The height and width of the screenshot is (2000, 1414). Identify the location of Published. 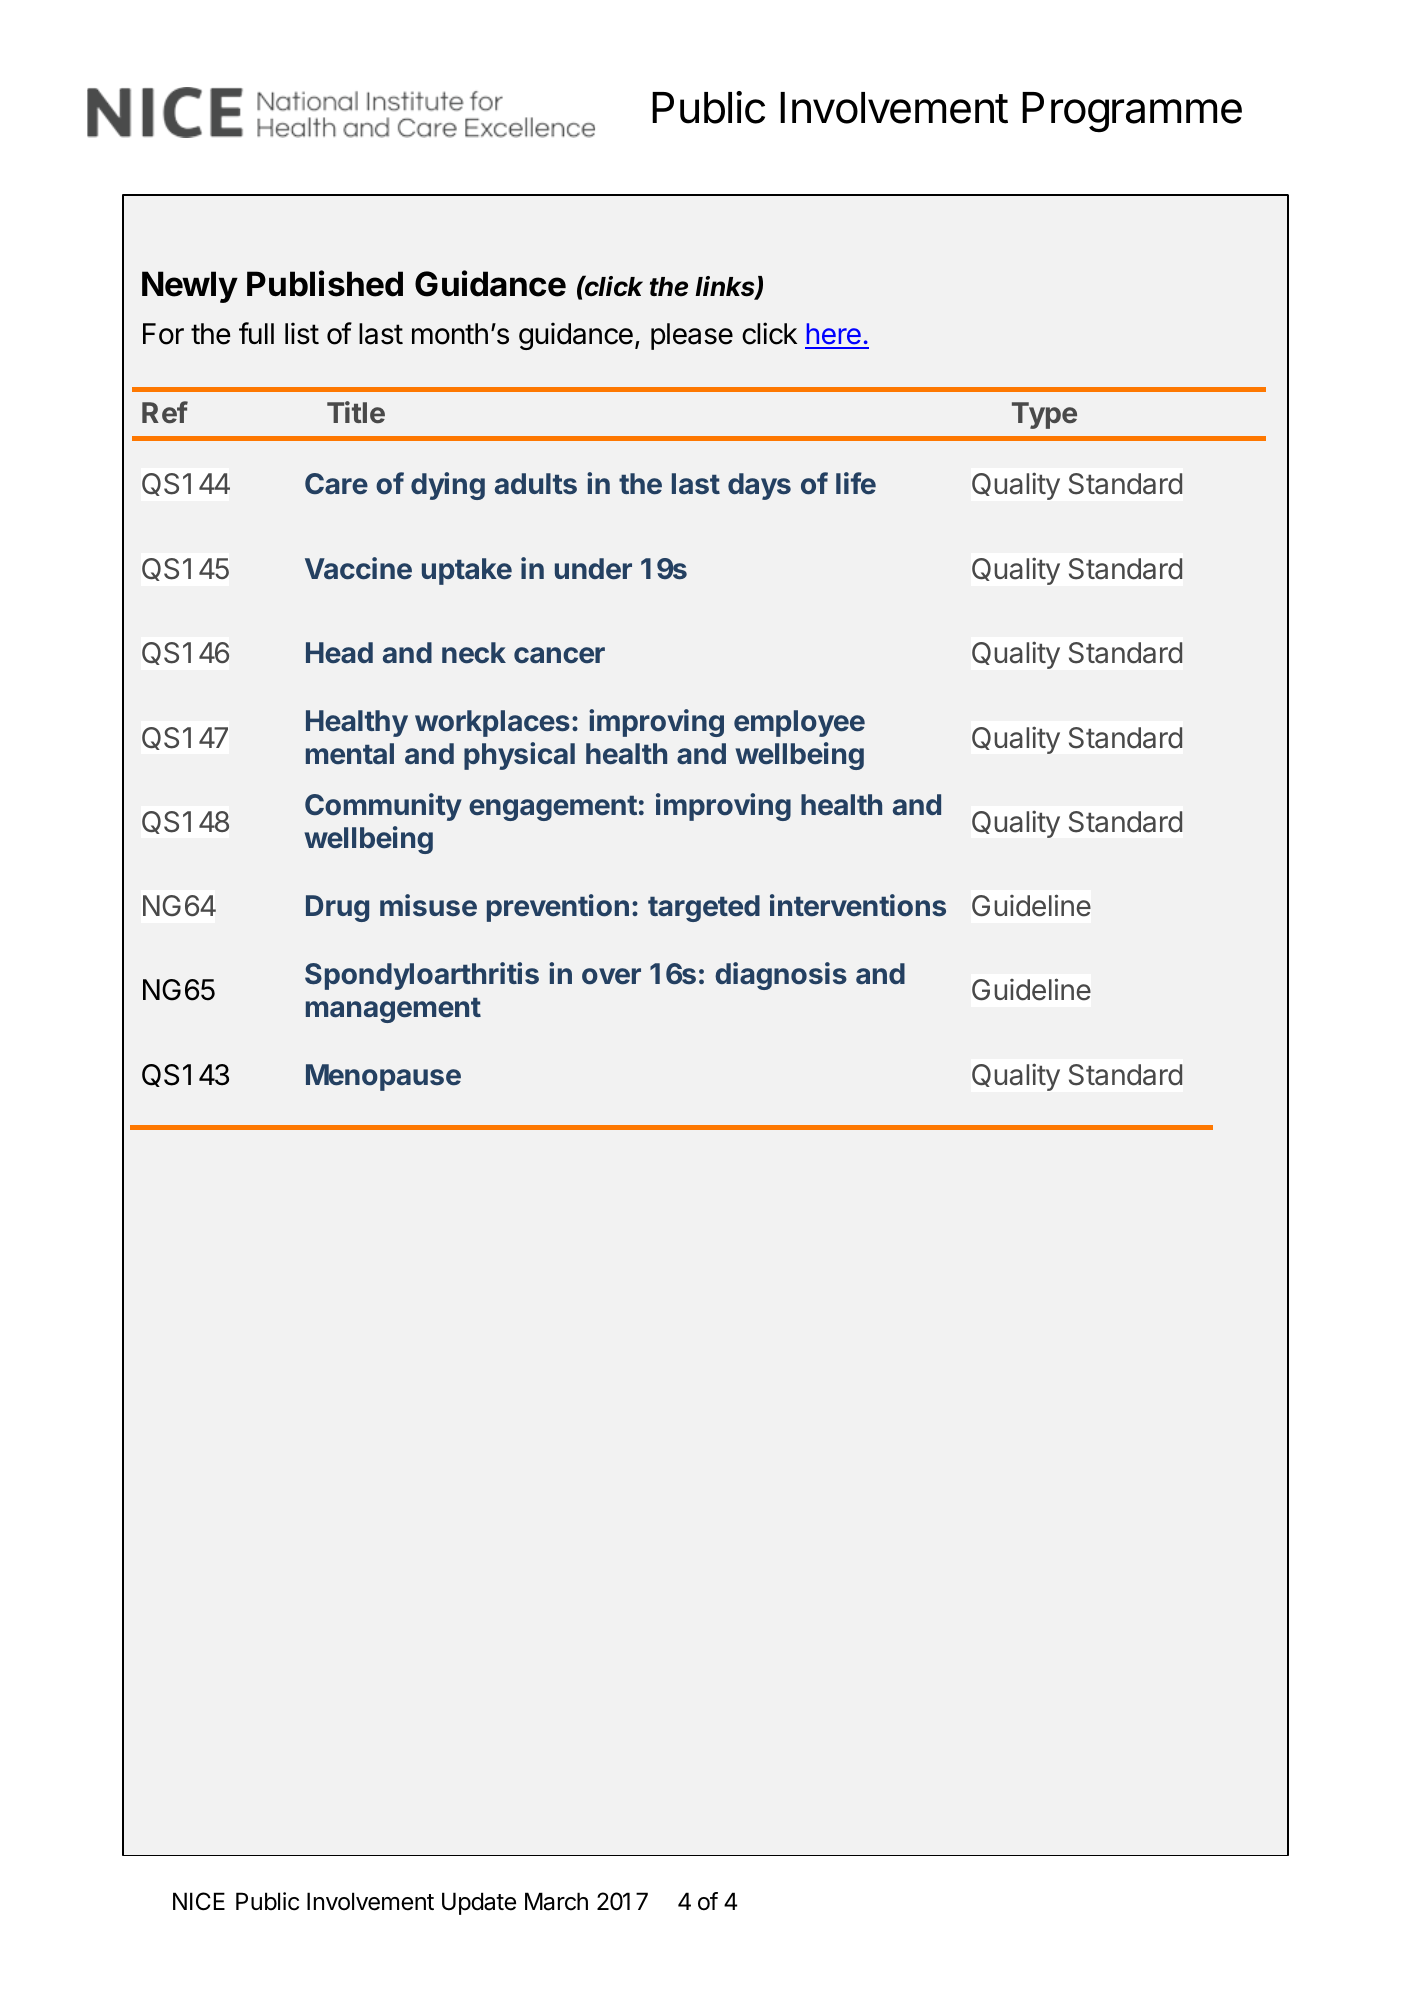
(325, 283).
